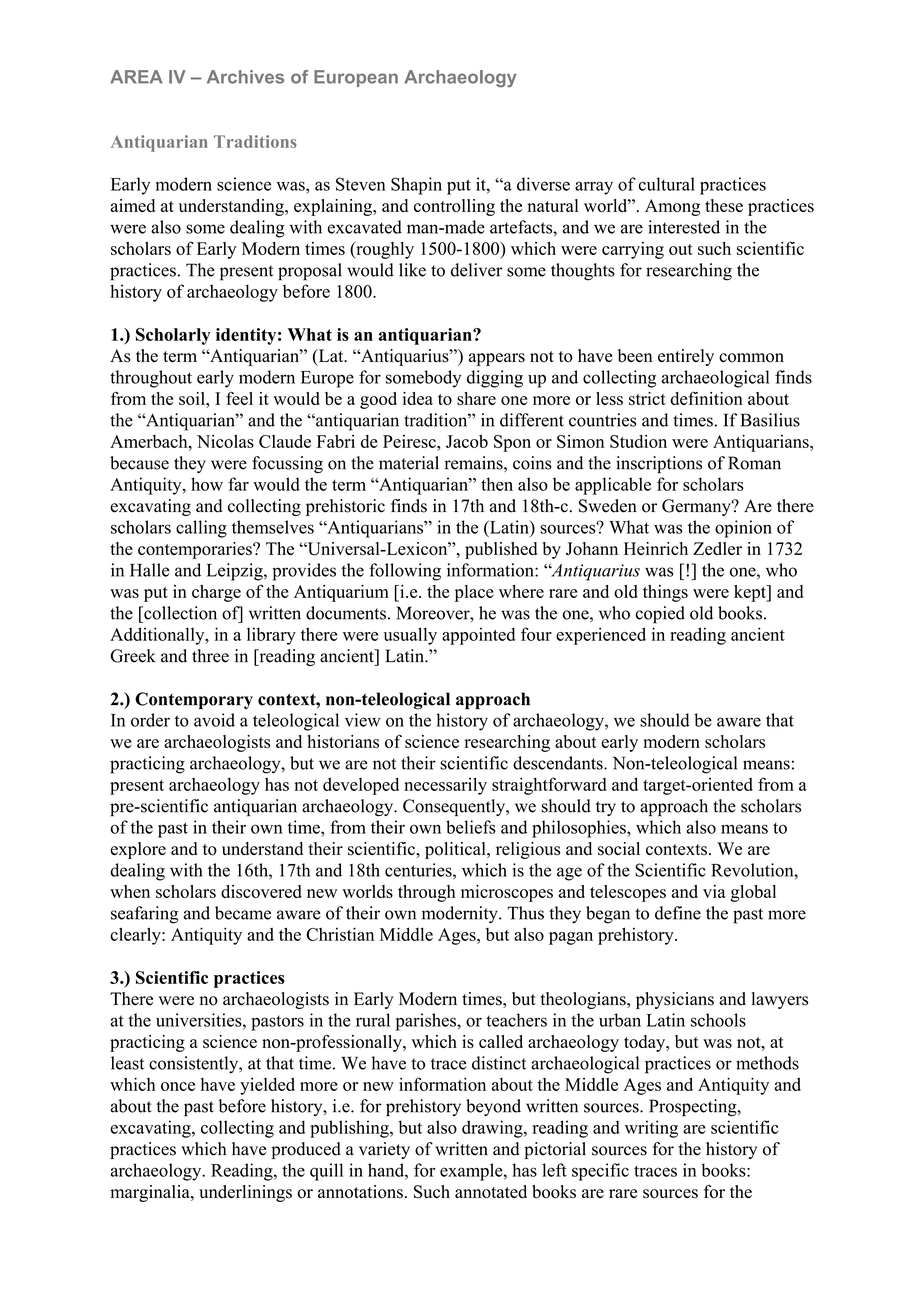 This document has width=924, height=1308. Describe the element at coordinates (178, 1086) in the document. I see `once` at that location.
